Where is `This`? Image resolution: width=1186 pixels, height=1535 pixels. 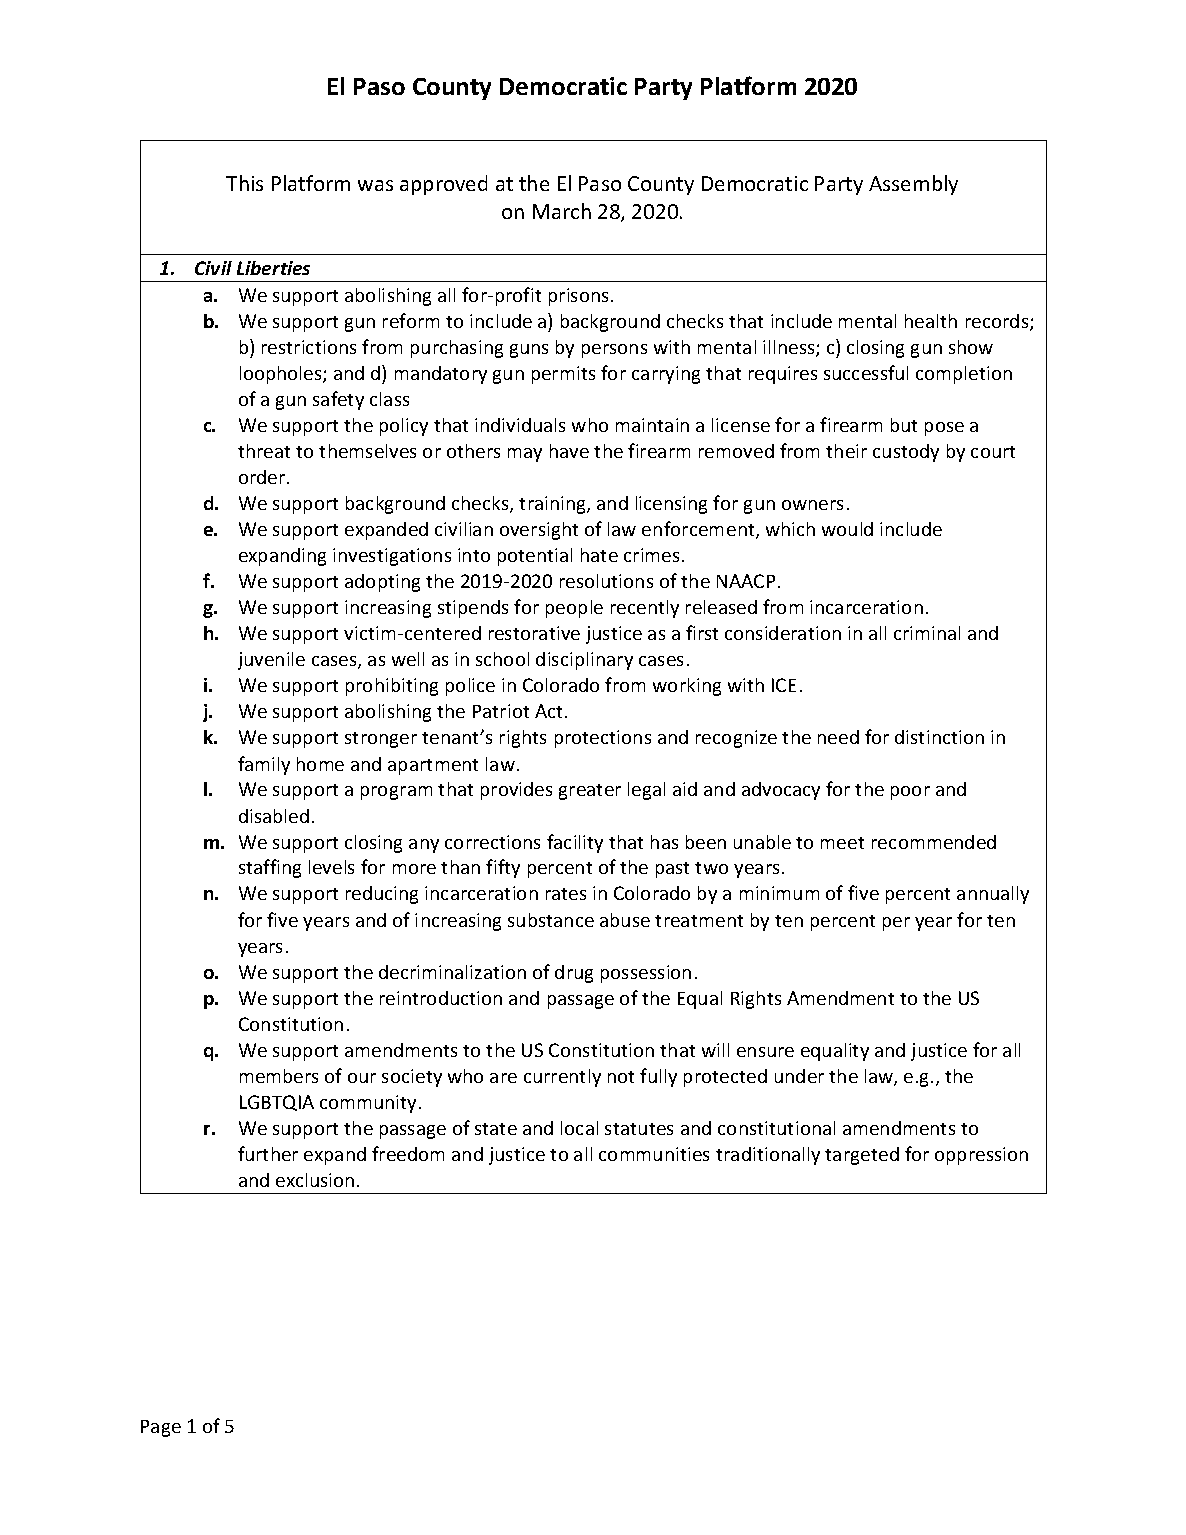
This is located at coordinates (244, 183).
